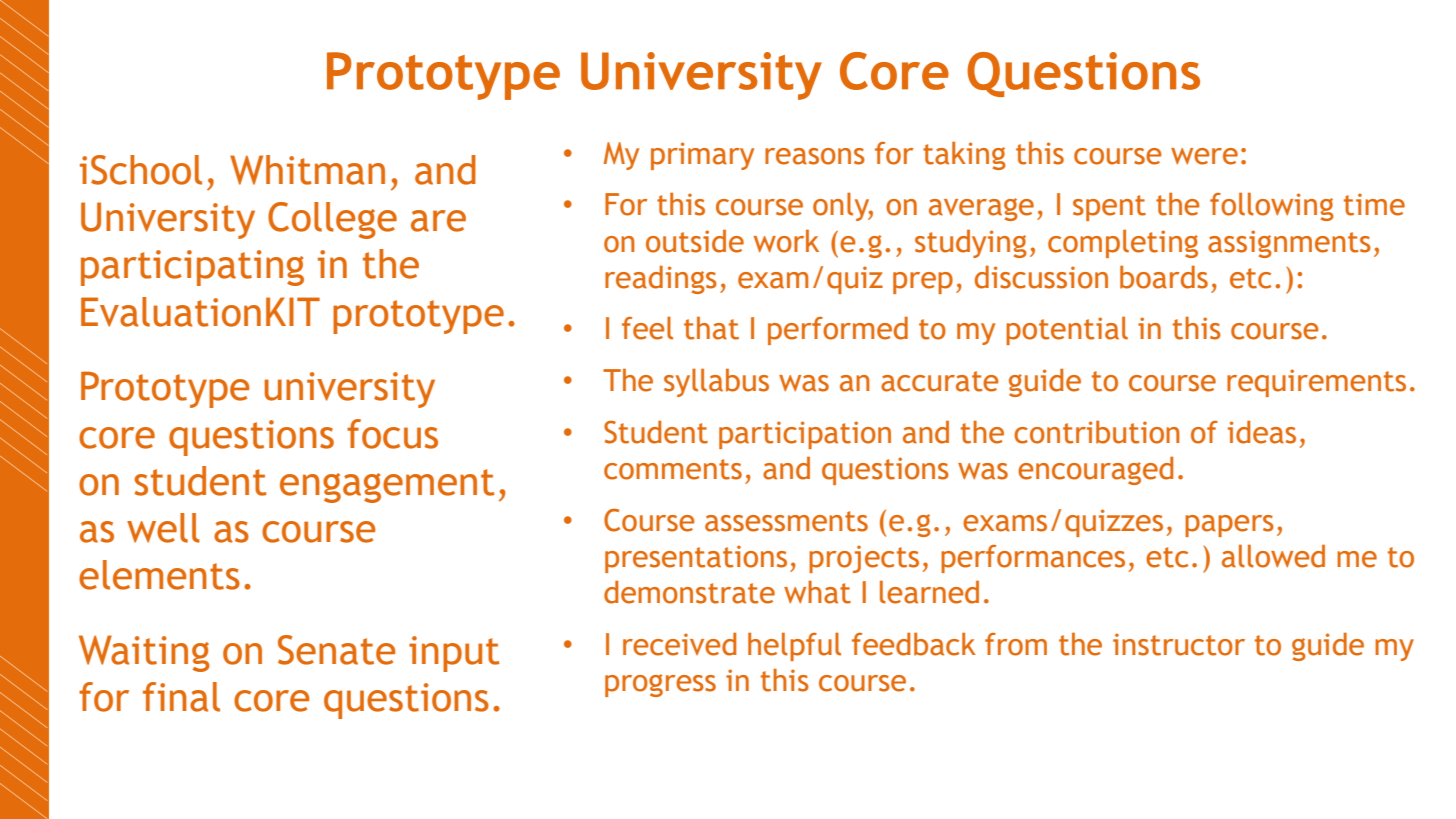 The image size is (1456, 819). I want to click on were, so click(1204, 156).
